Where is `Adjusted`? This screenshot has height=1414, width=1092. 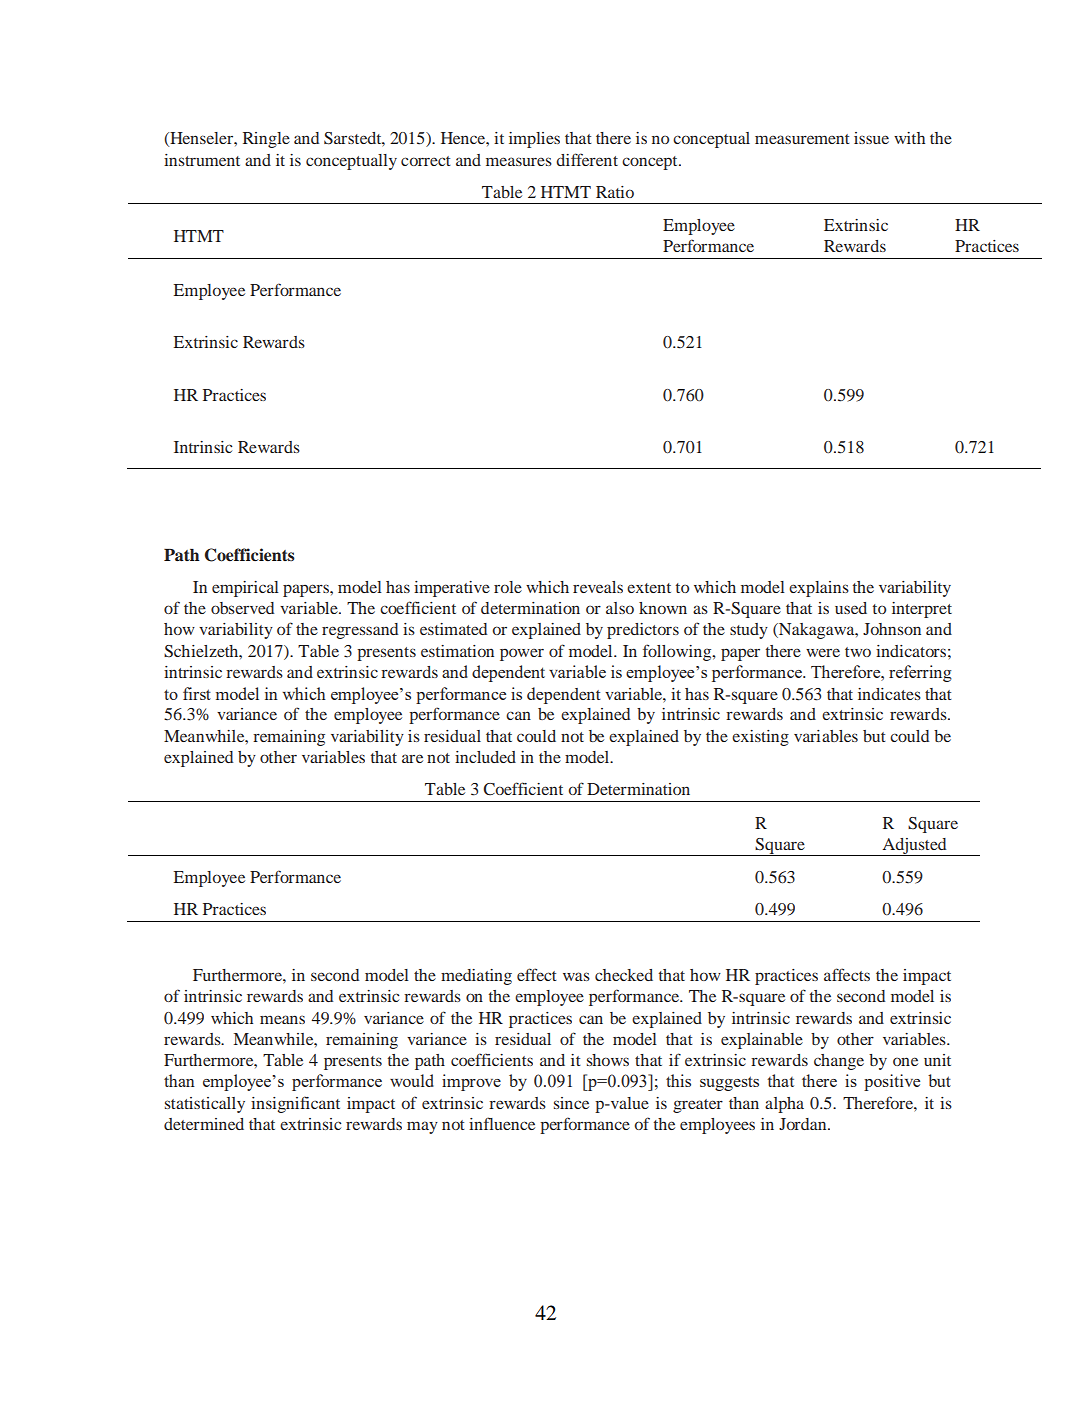 Adjusted is located at coordinates (914, 847).
